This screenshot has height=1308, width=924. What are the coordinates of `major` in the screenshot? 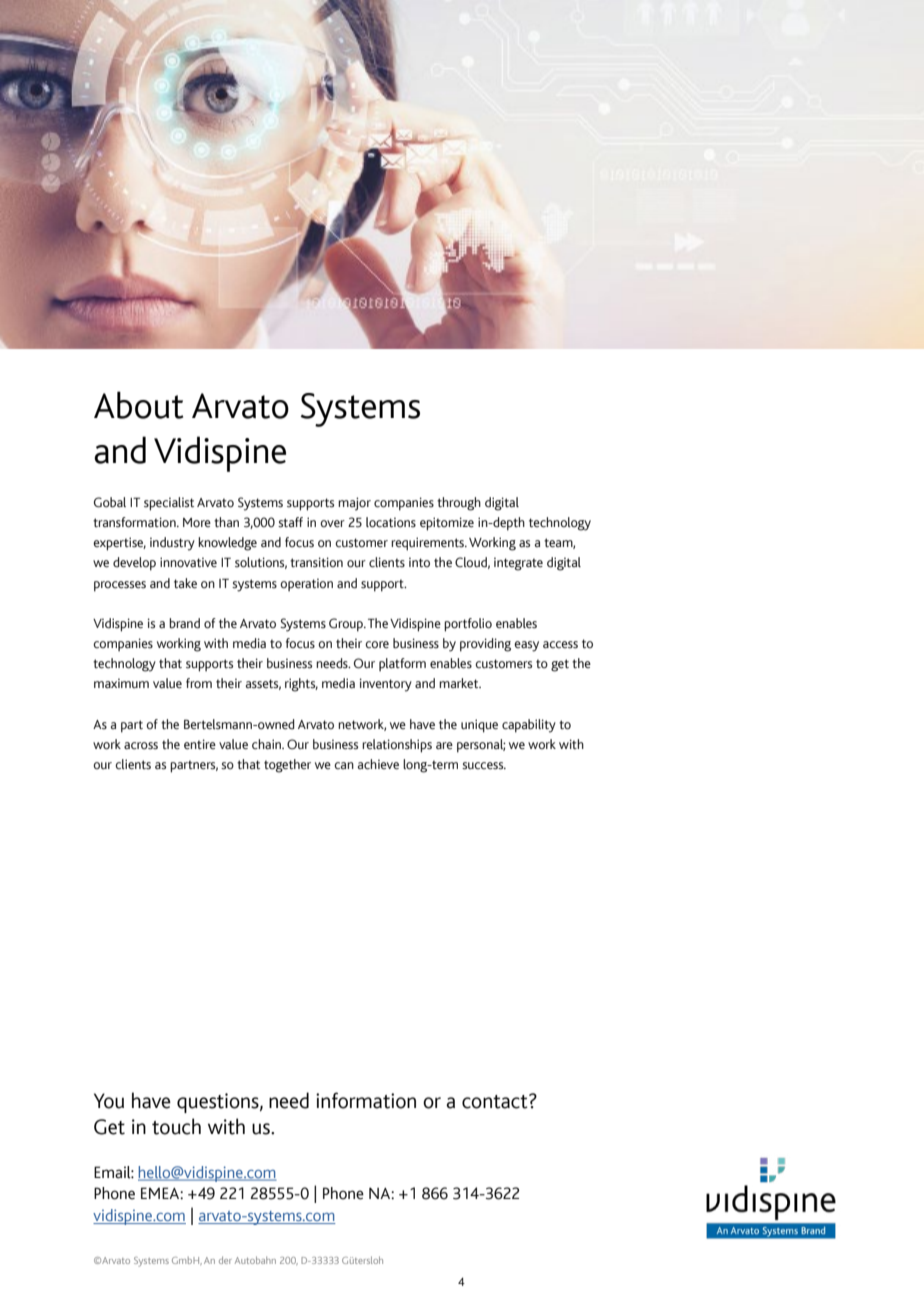 It's located at (354, 504).
